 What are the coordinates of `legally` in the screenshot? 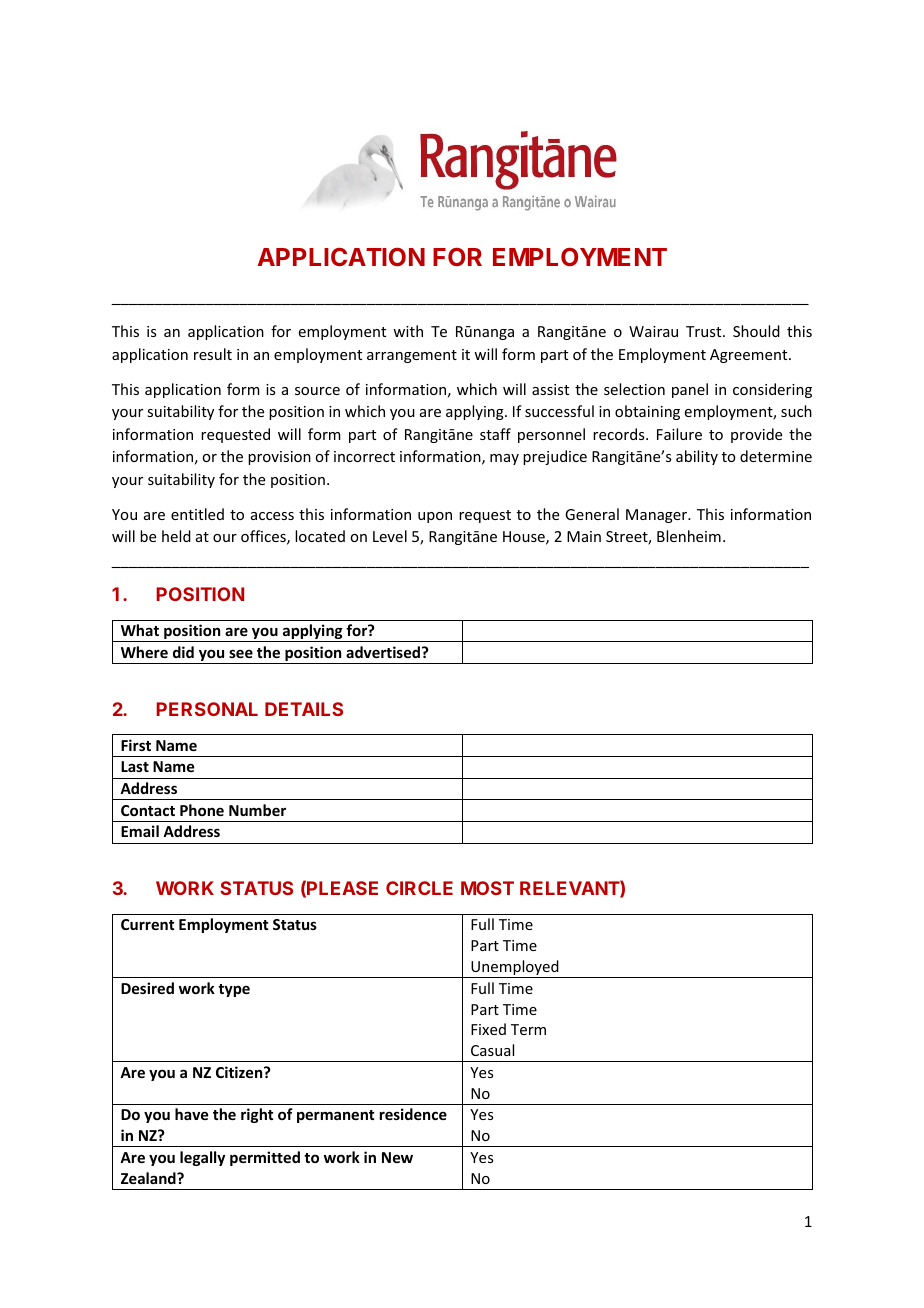 It's located at (202, 1158).
